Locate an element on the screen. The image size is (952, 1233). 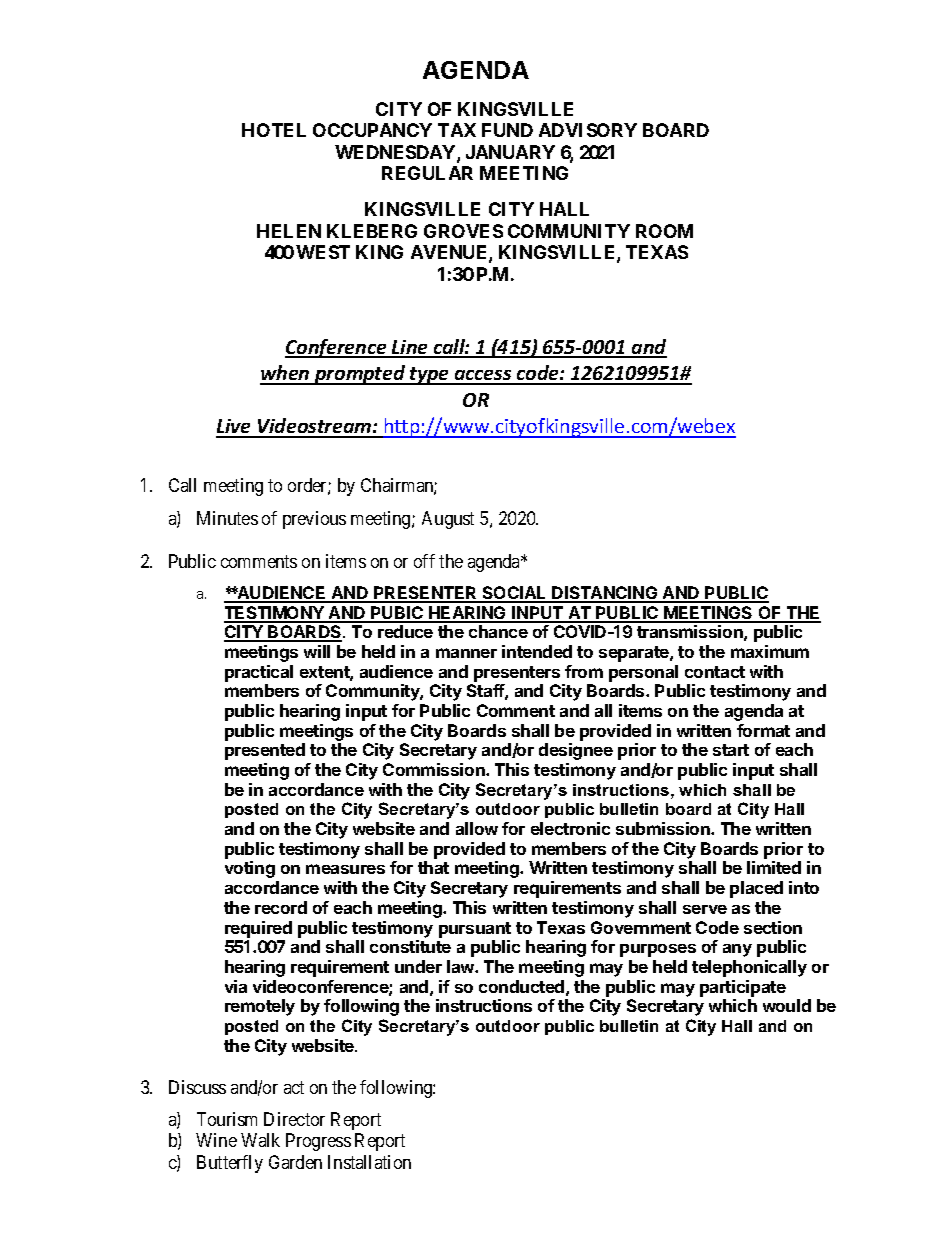
Live is located at coordinates (235, 428).
